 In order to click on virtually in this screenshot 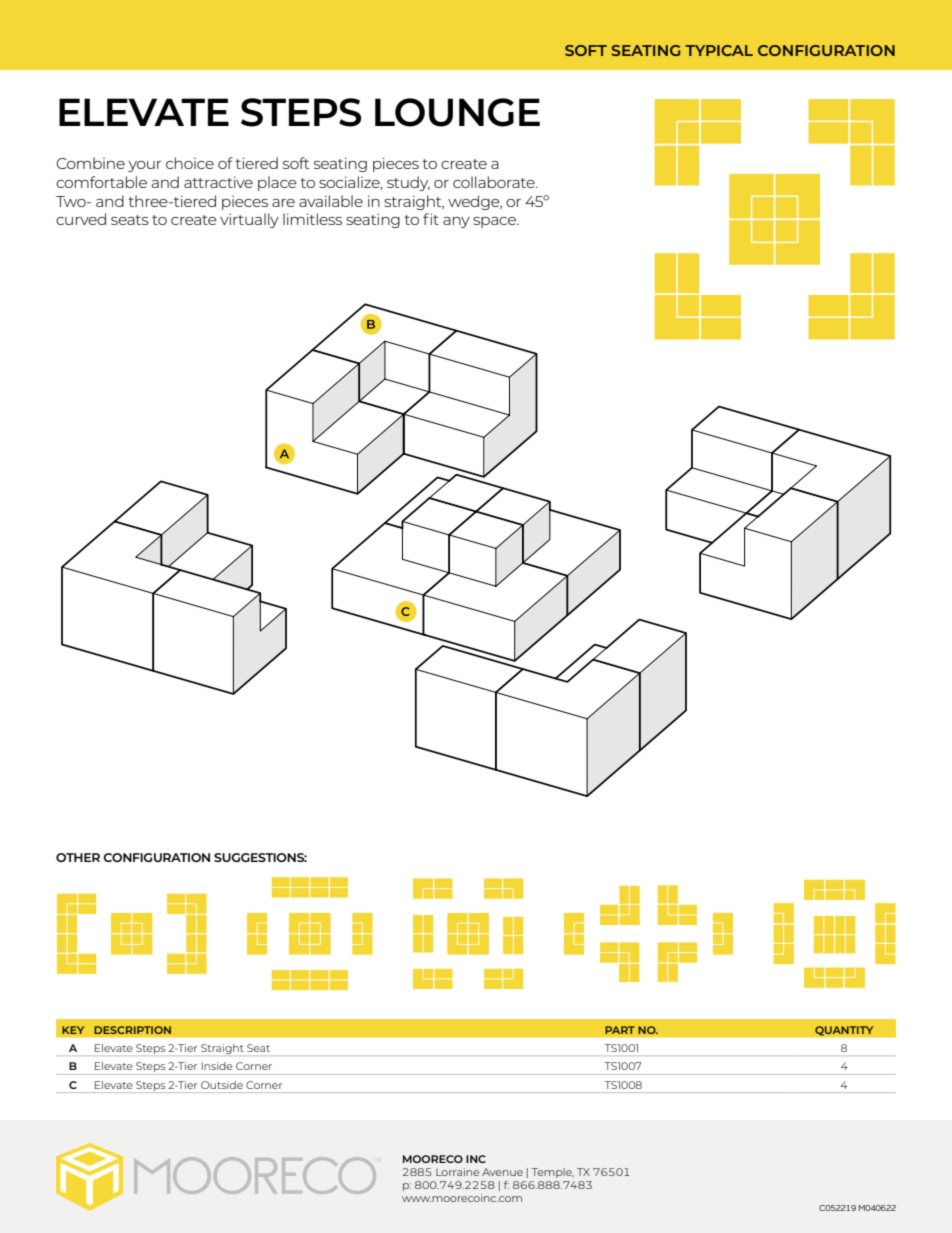, I will do `click(249, 220)`.
